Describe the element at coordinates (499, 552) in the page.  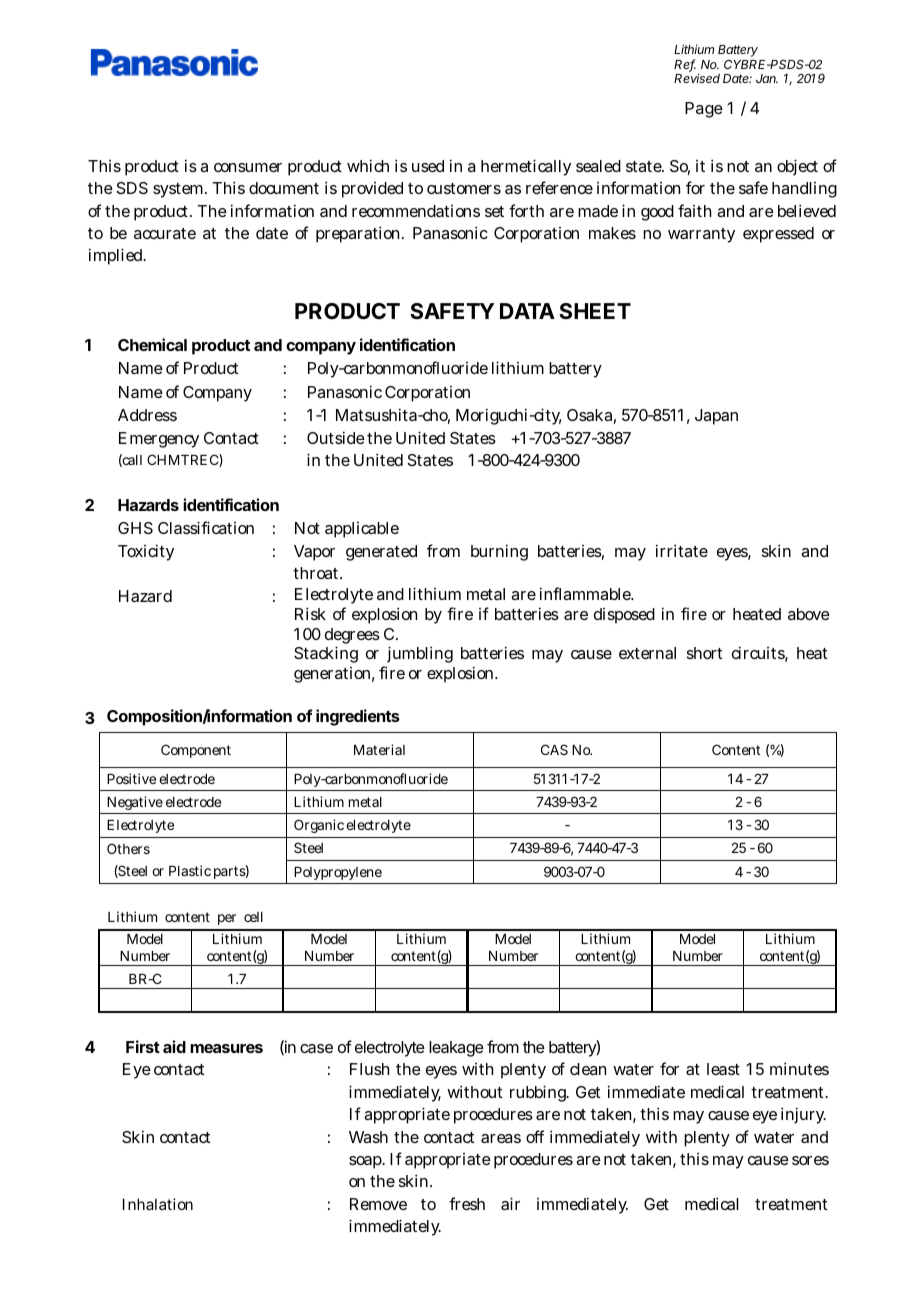
I see `burning` at that location.
